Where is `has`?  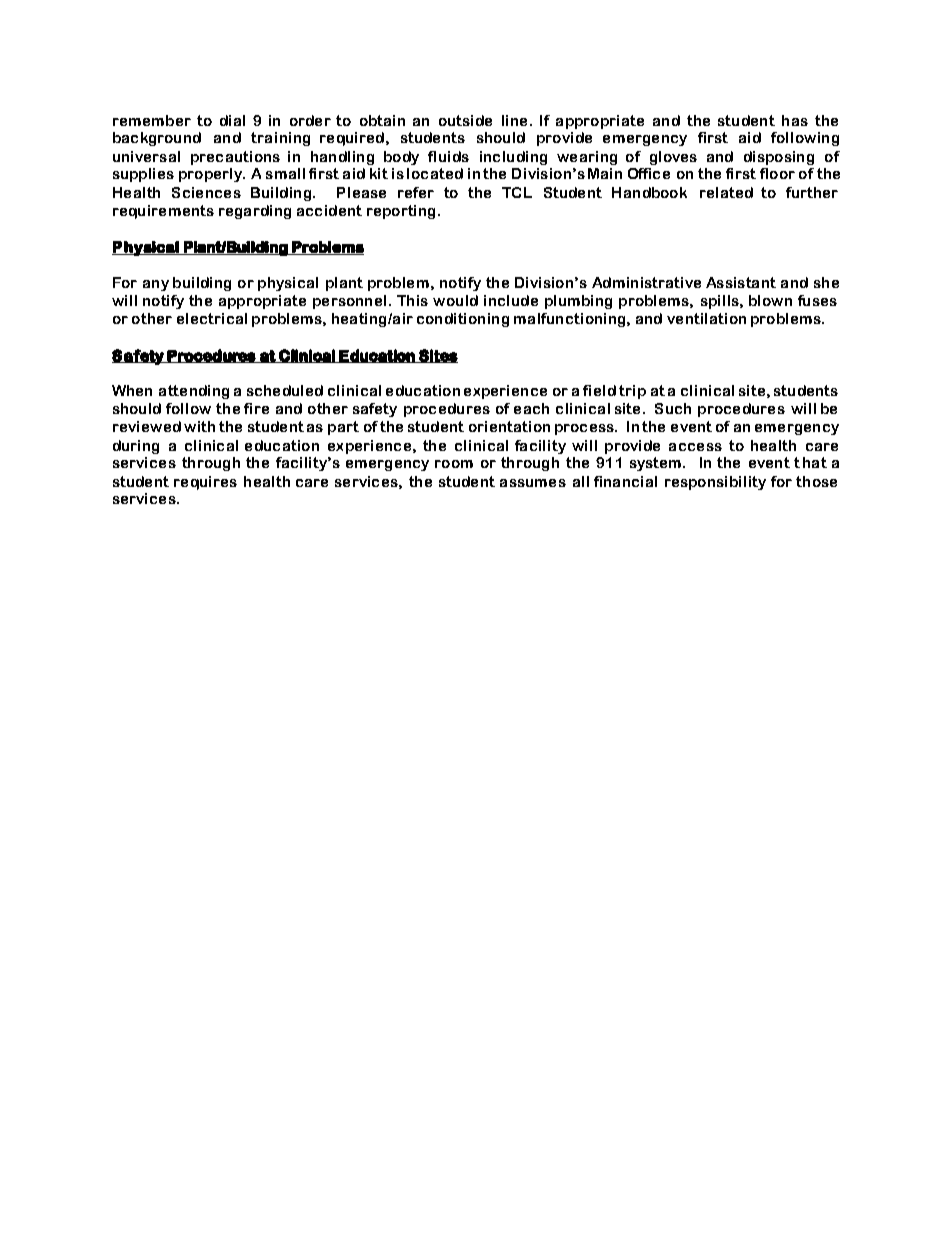 has is located at coordinates (795, 120).
